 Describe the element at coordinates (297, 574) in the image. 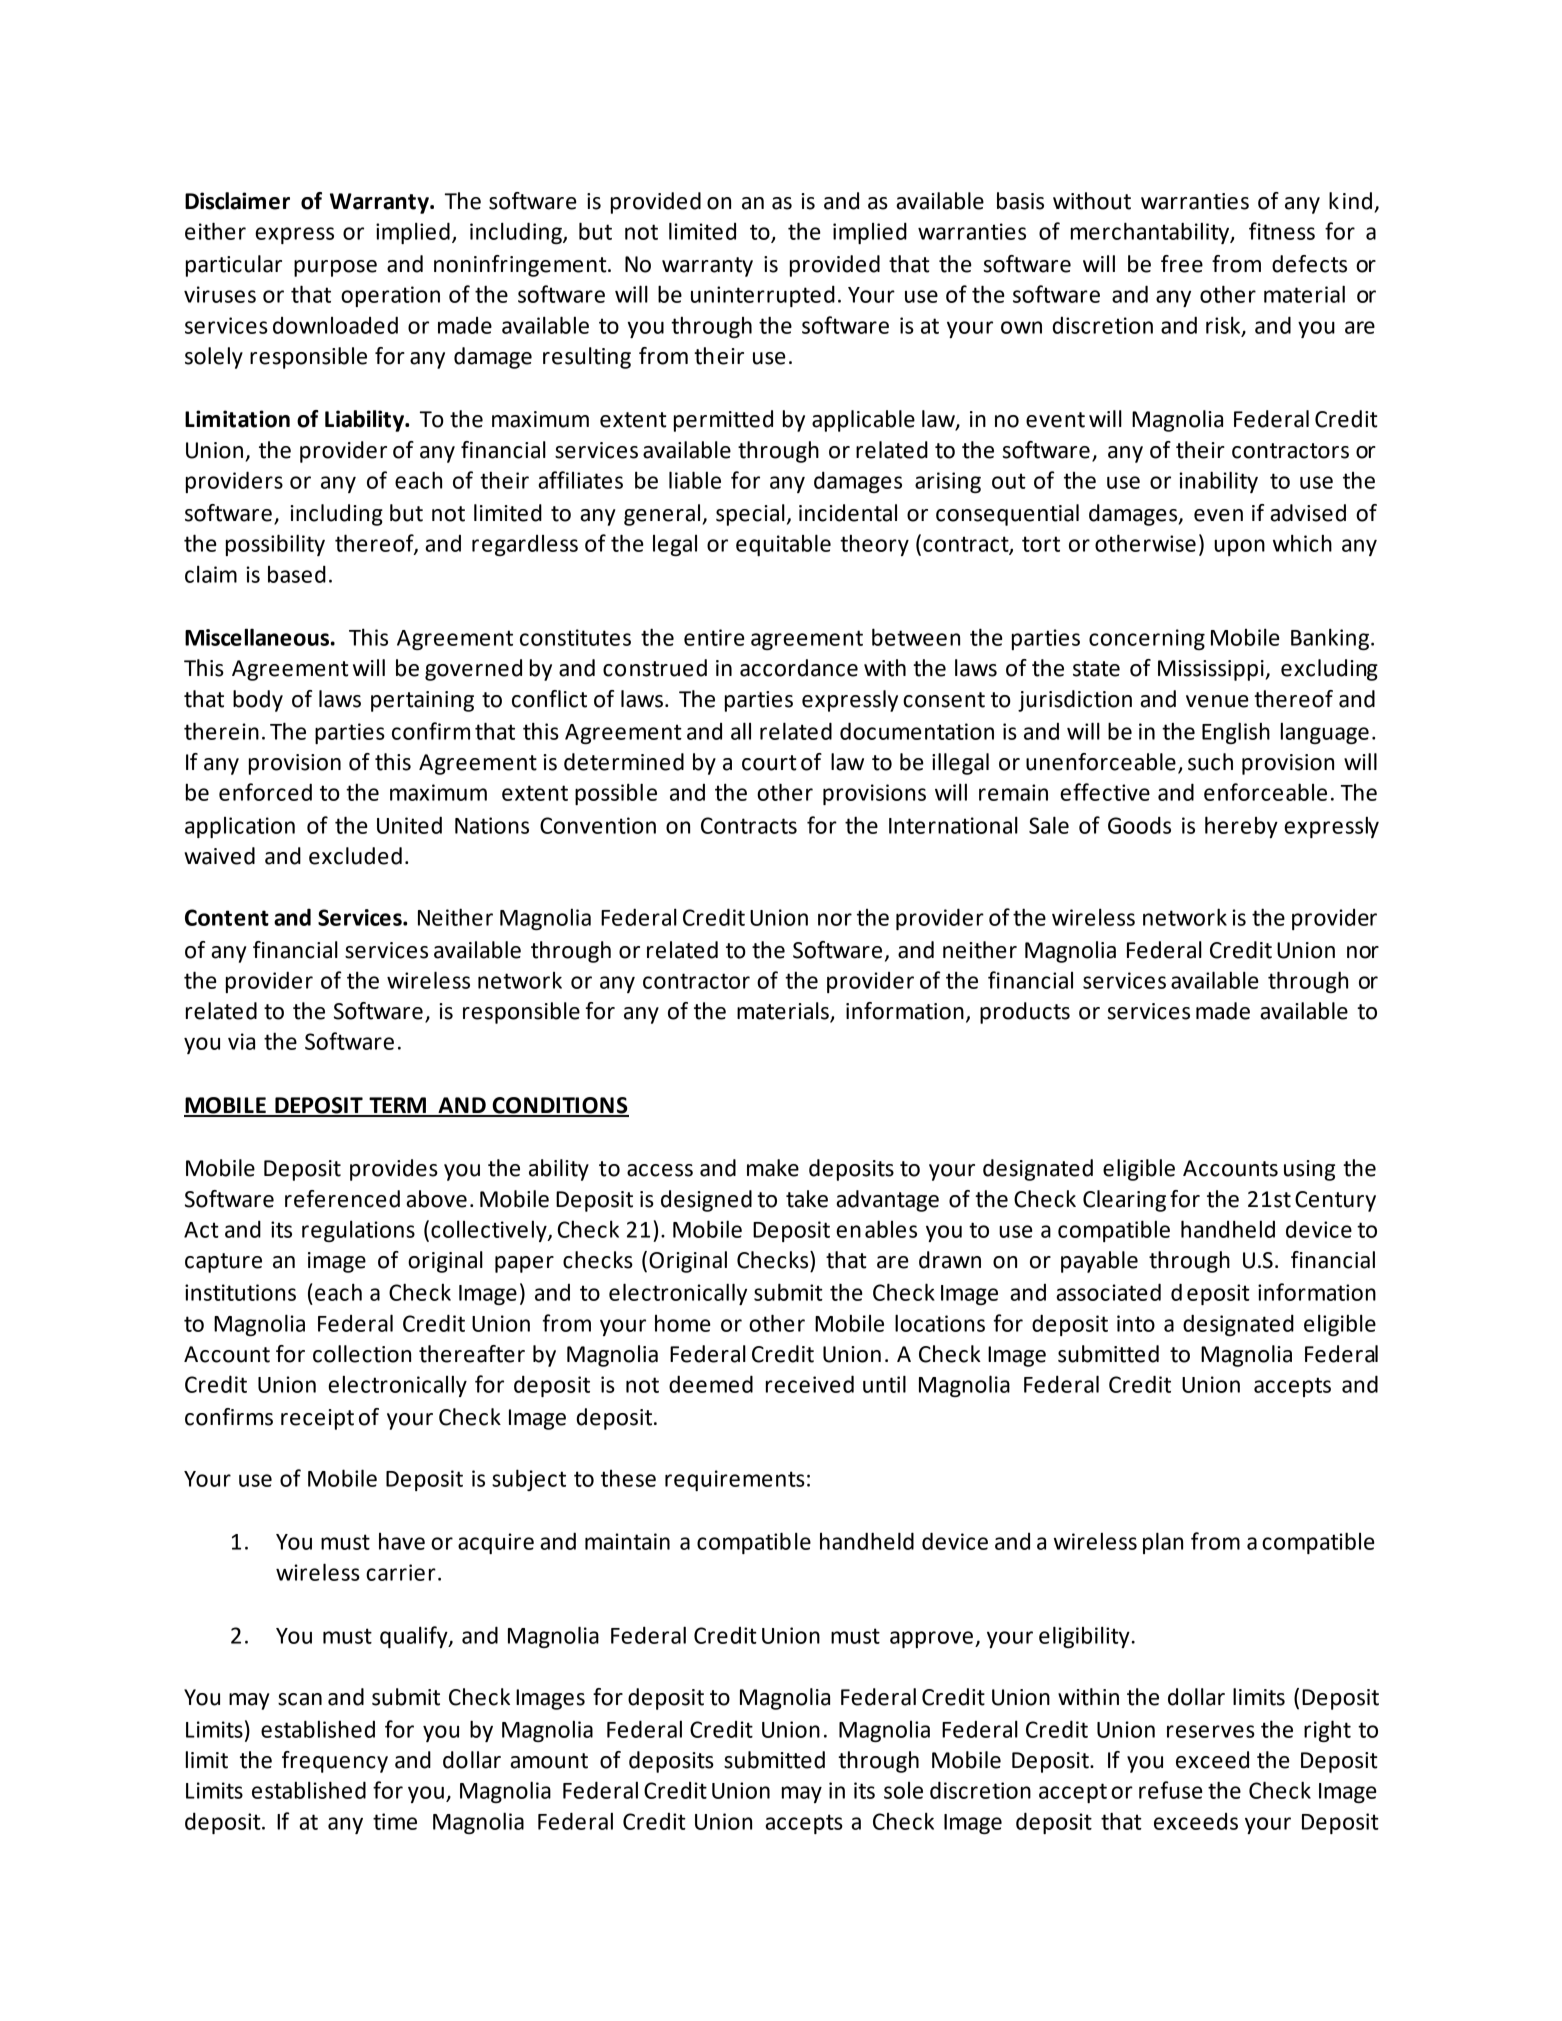

I see `based` at that location.
